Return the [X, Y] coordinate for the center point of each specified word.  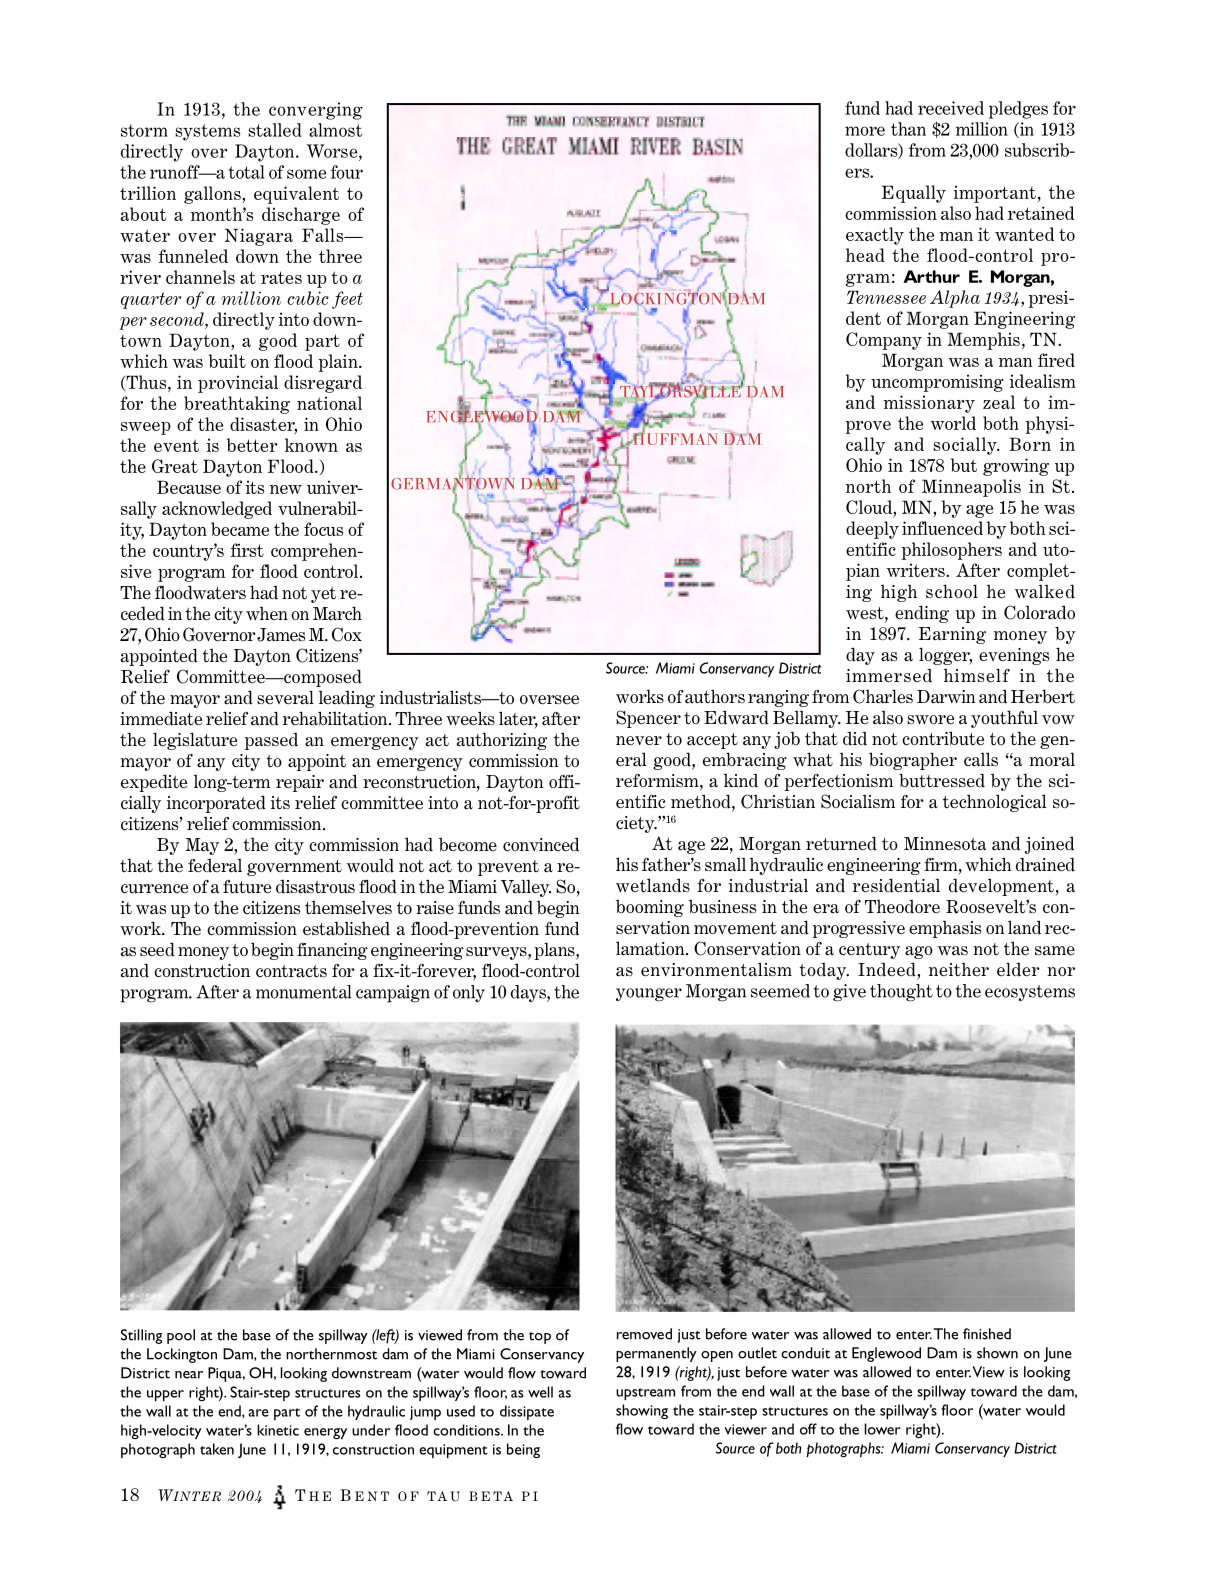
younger [649, 995]
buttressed [942, 780]
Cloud [870, 508]
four [347, 172]
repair [300, 783]
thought [901, 993]
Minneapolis [971, 488]
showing [642, 1411]
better [252, 445]
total [247, 172]
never [639, 741]
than [908, 129]
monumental [304, 992]
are [258, 1413]
